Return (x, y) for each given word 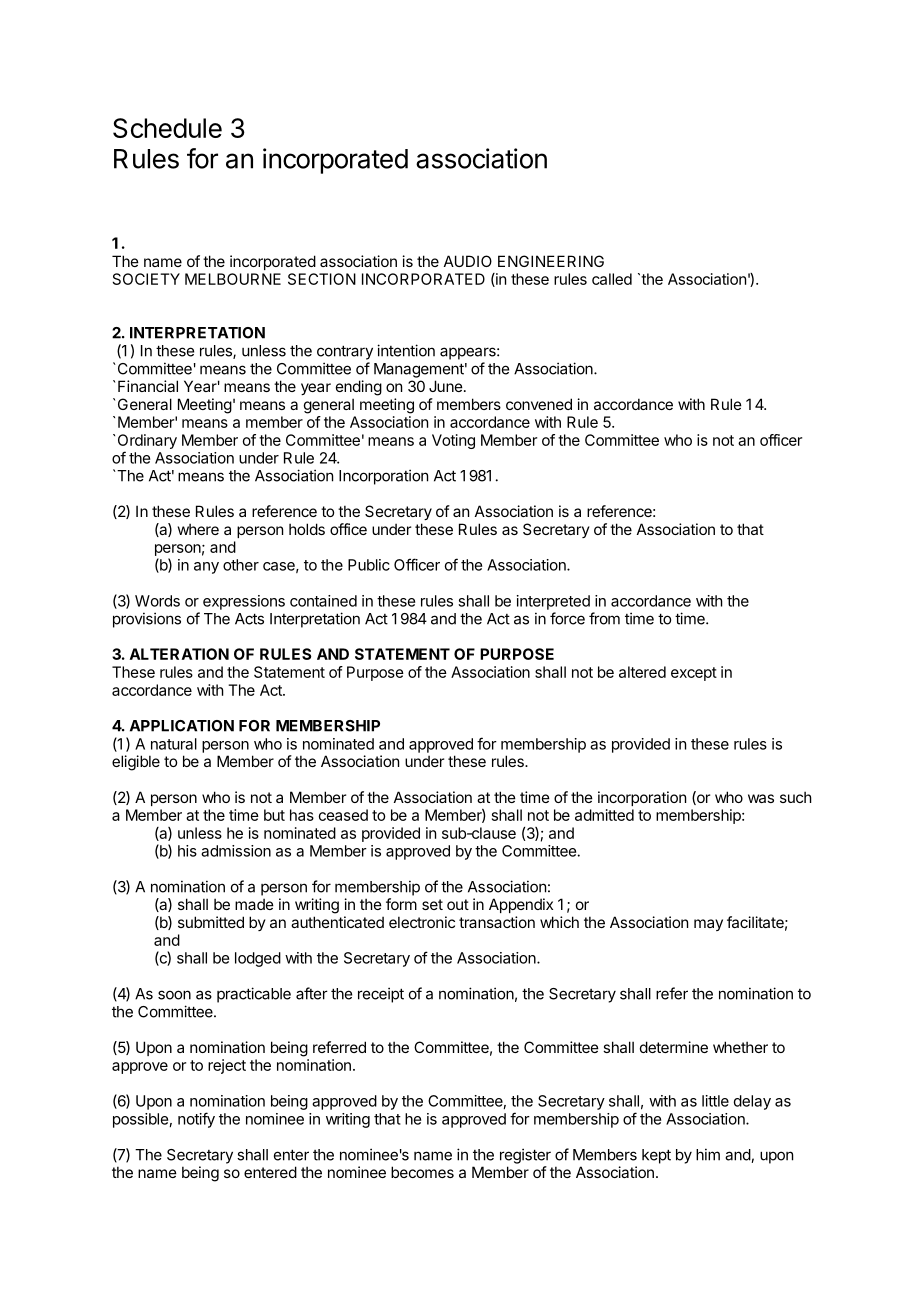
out (458, 904)
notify (196, 1120)
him (708, 1154)
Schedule (167, 128)
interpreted (553, 602)
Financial (148, 386)
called (612, 279)
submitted (211, 922)
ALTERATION (179, 654)
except (694, 674)
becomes (422, 1172)
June (446, 386)
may (708, 925)
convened (539, 404)
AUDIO (468, 261)
